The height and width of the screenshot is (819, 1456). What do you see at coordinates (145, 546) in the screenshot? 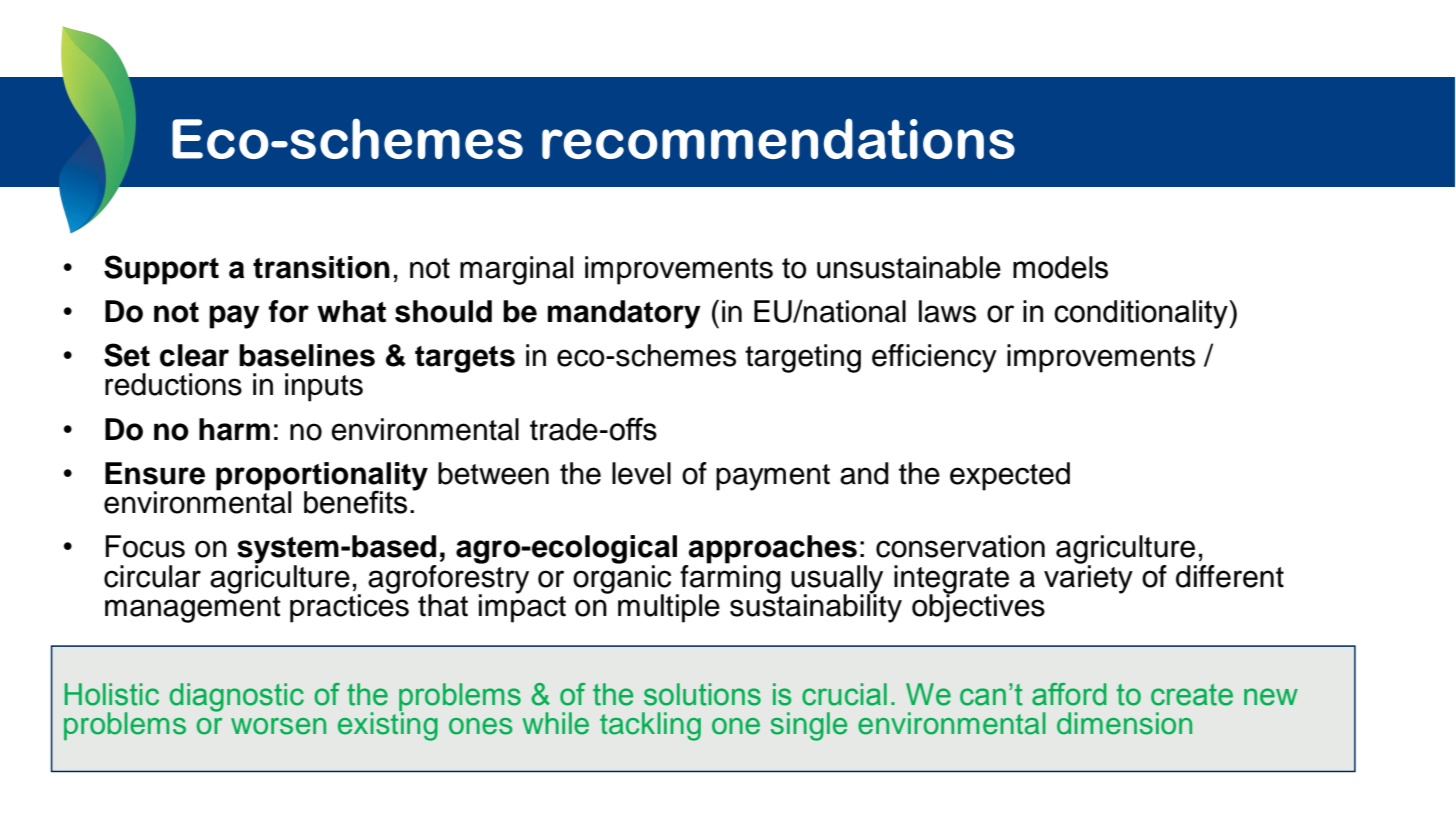
I see `Focus` at bounding box center [145, 546].
